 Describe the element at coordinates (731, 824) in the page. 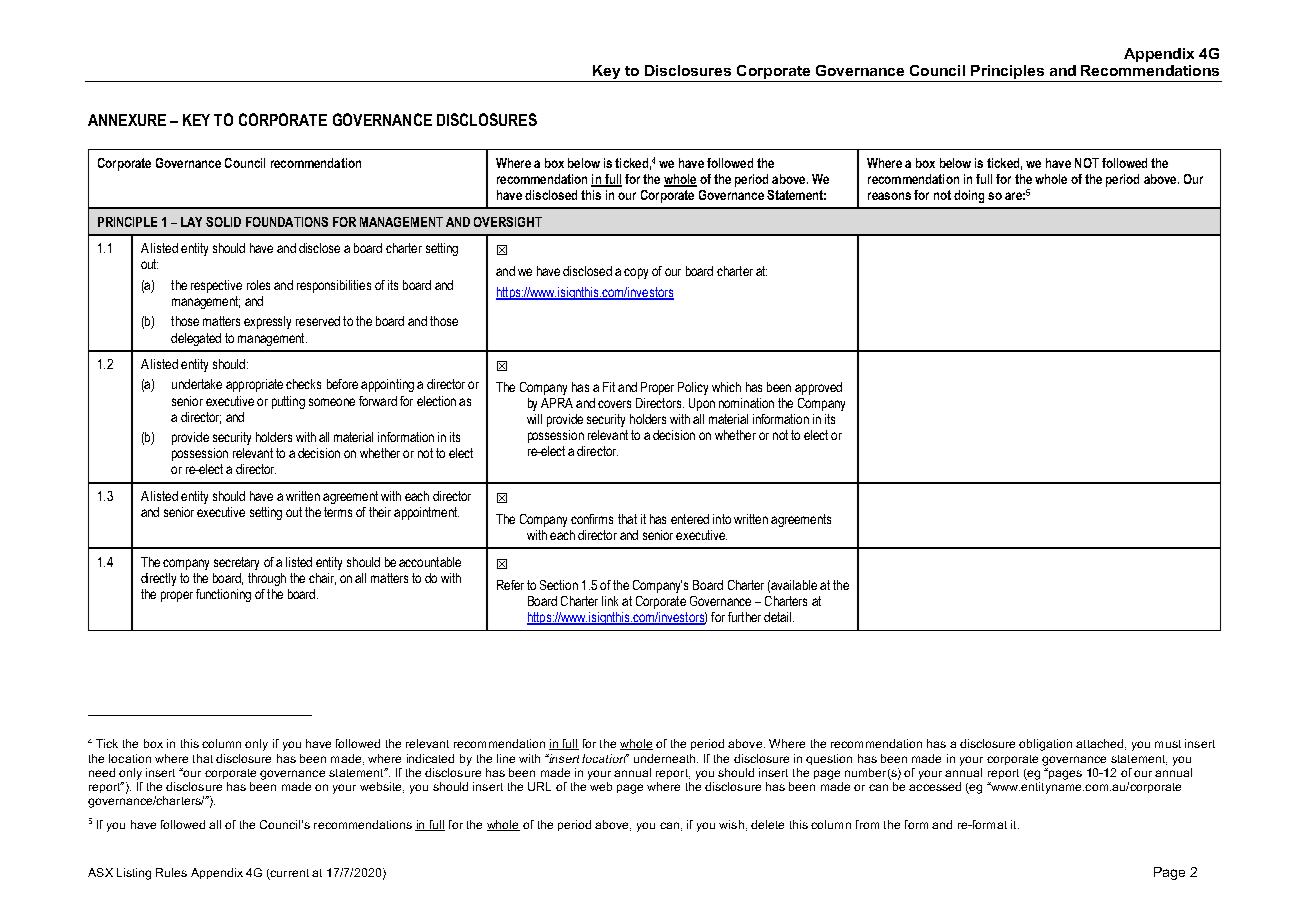

I see `wish` at that location.
